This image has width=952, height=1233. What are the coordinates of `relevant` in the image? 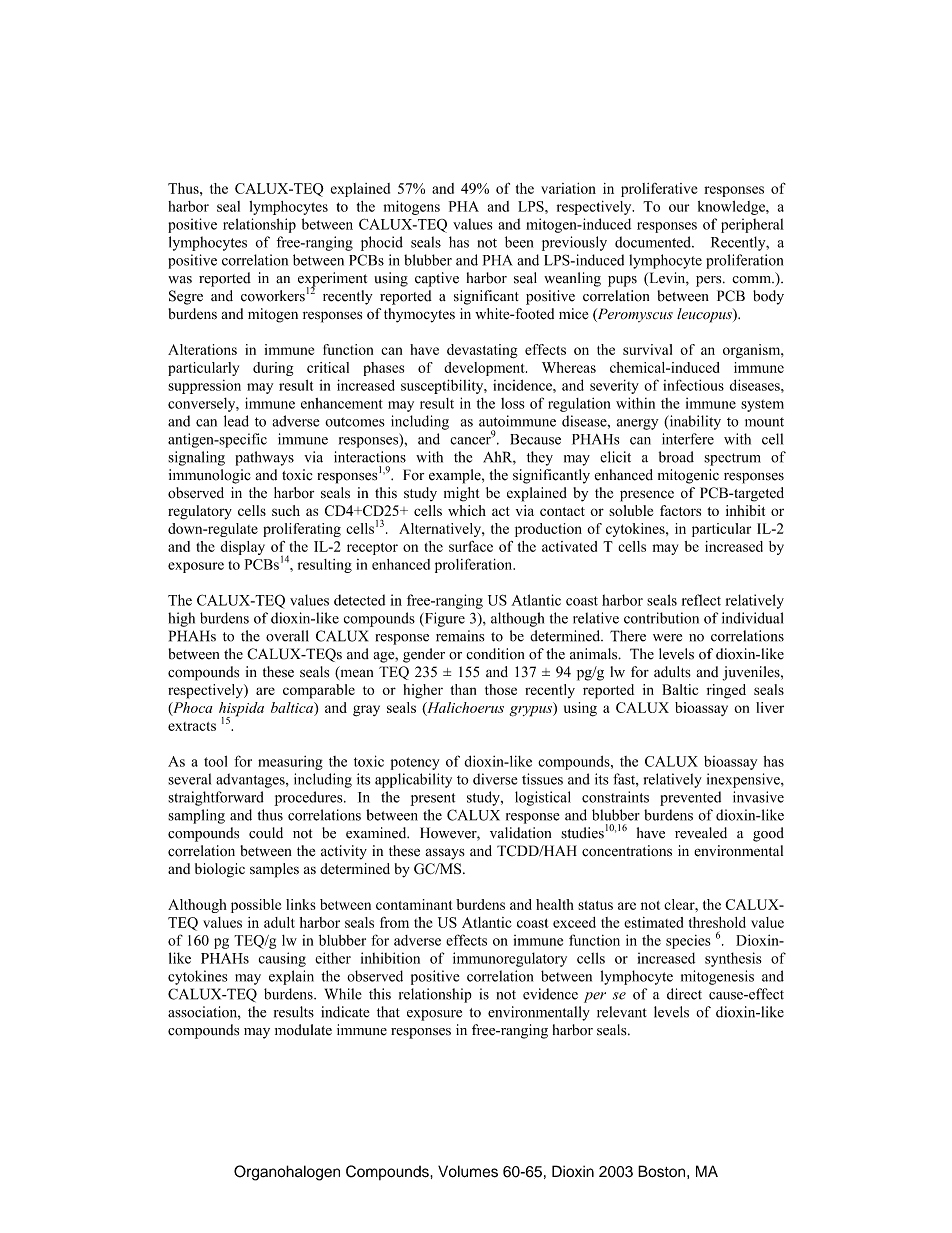 It's located at (622, 1012).
